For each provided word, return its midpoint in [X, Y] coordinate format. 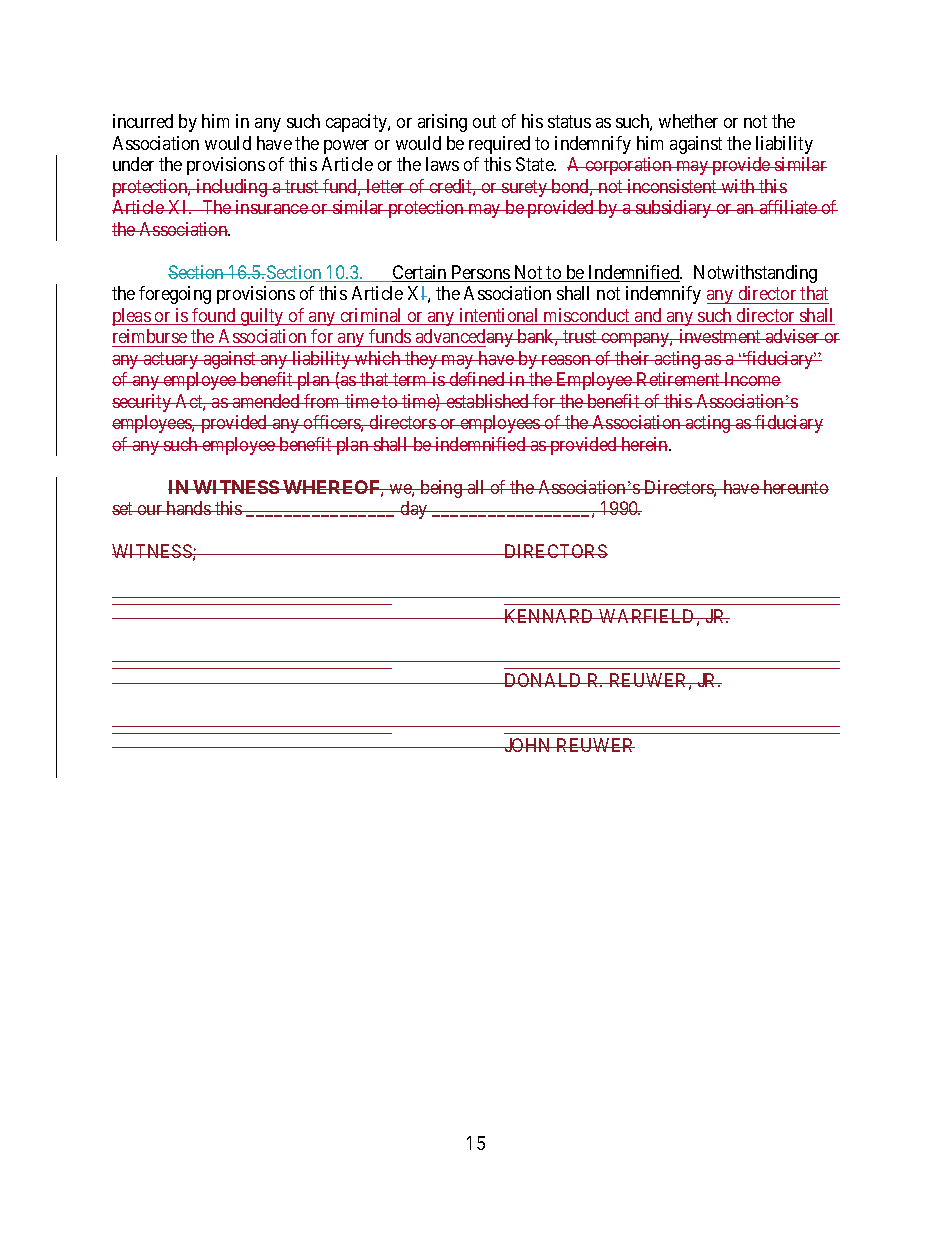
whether [688, 121]
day [414, 510]
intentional [499, 316]
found [214, 316]
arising [442, 123]
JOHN [528, 745]
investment [720, 336]
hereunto [795, 487]
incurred [143, 121]
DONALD [543, 680]
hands [188, 508]
